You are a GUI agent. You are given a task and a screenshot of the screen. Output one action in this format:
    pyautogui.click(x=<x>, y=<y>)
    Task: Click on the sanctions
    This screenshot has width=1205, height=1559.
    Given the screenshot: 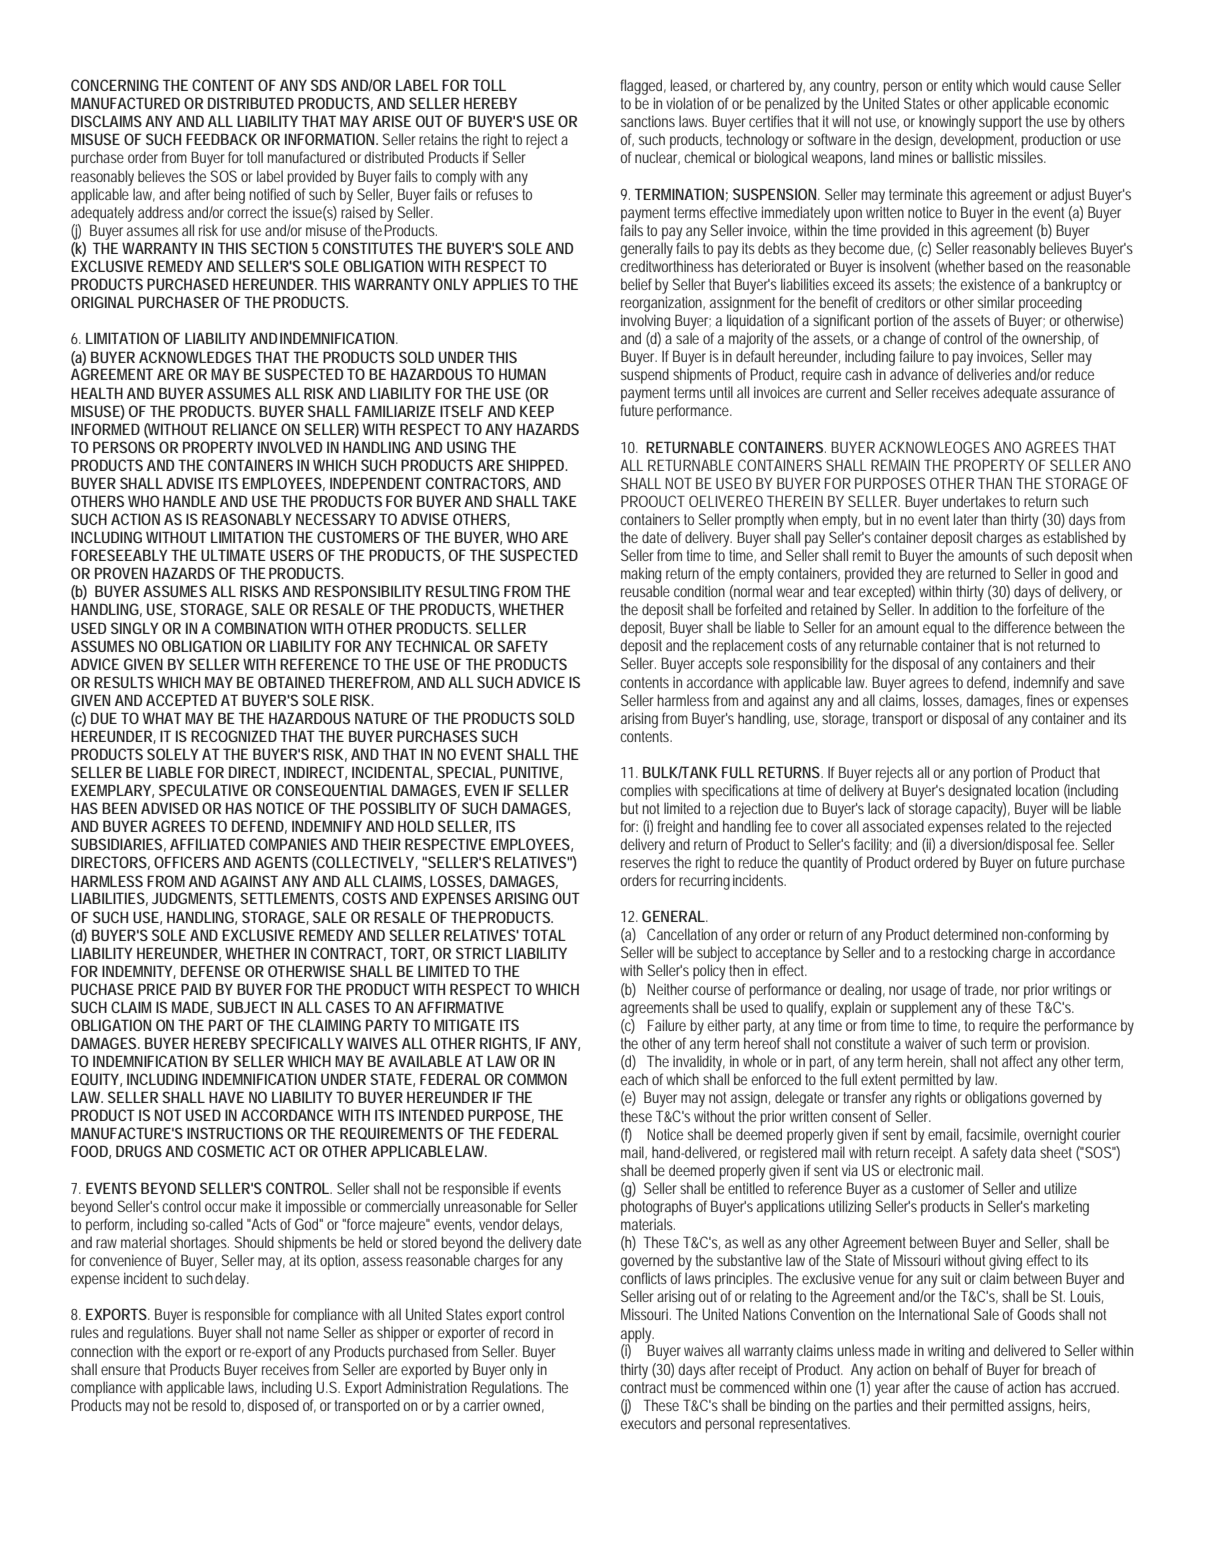 What is the action you would take?
    pyautogui.click(x=648, y=121)
